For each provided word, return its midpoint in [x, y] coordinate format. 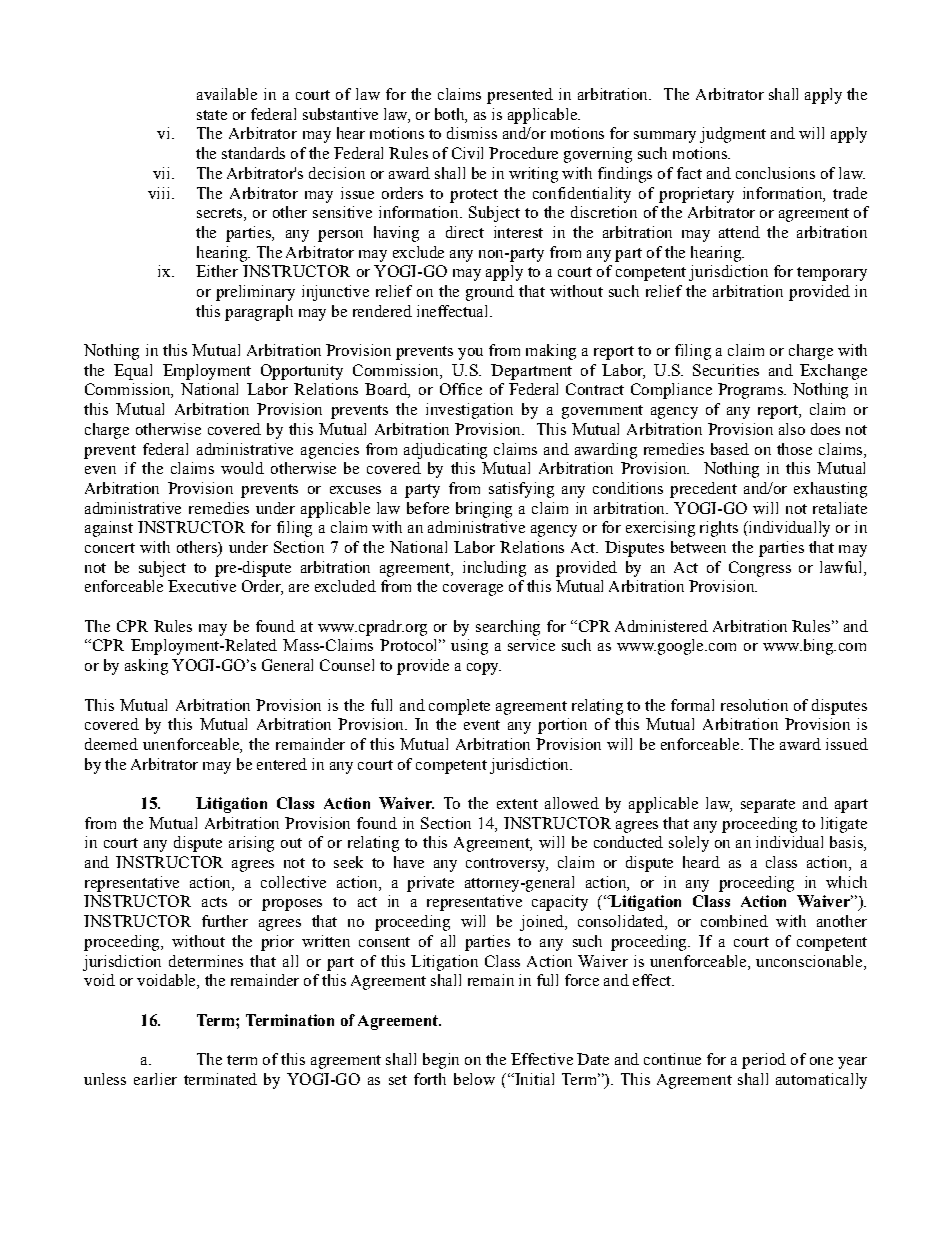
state [212, 115]
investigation [469, 411]
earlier [155, 1079]
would [242, 468]
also [792, 429]
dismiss [472, 133]
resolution [754, 705]
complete [459, 707]
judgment [733, 135]
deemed [111, 744]
